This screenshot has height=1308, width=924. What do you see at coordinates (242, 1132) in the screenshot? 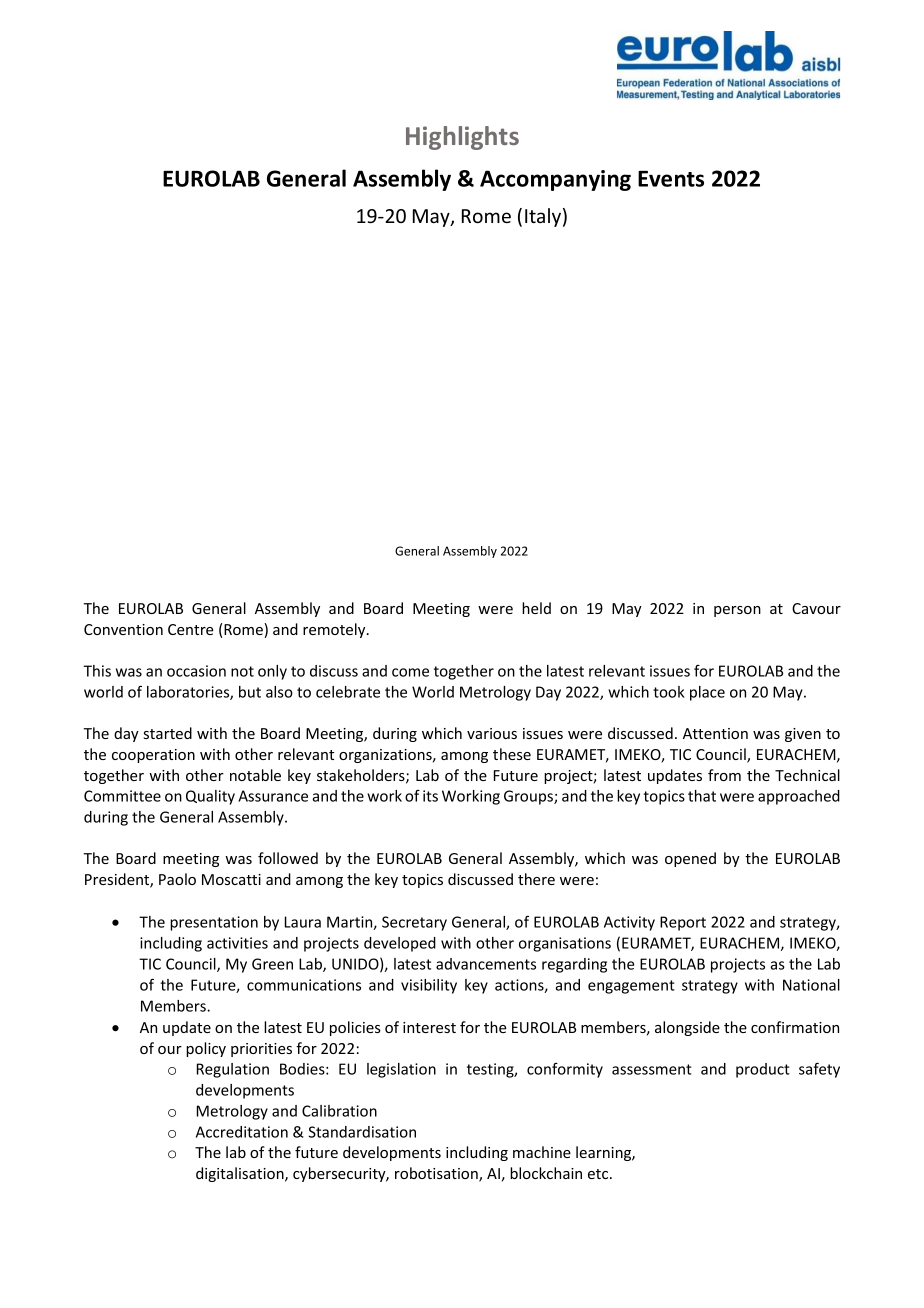
I see `Accreditation` at bounding box center [242, 1132].
